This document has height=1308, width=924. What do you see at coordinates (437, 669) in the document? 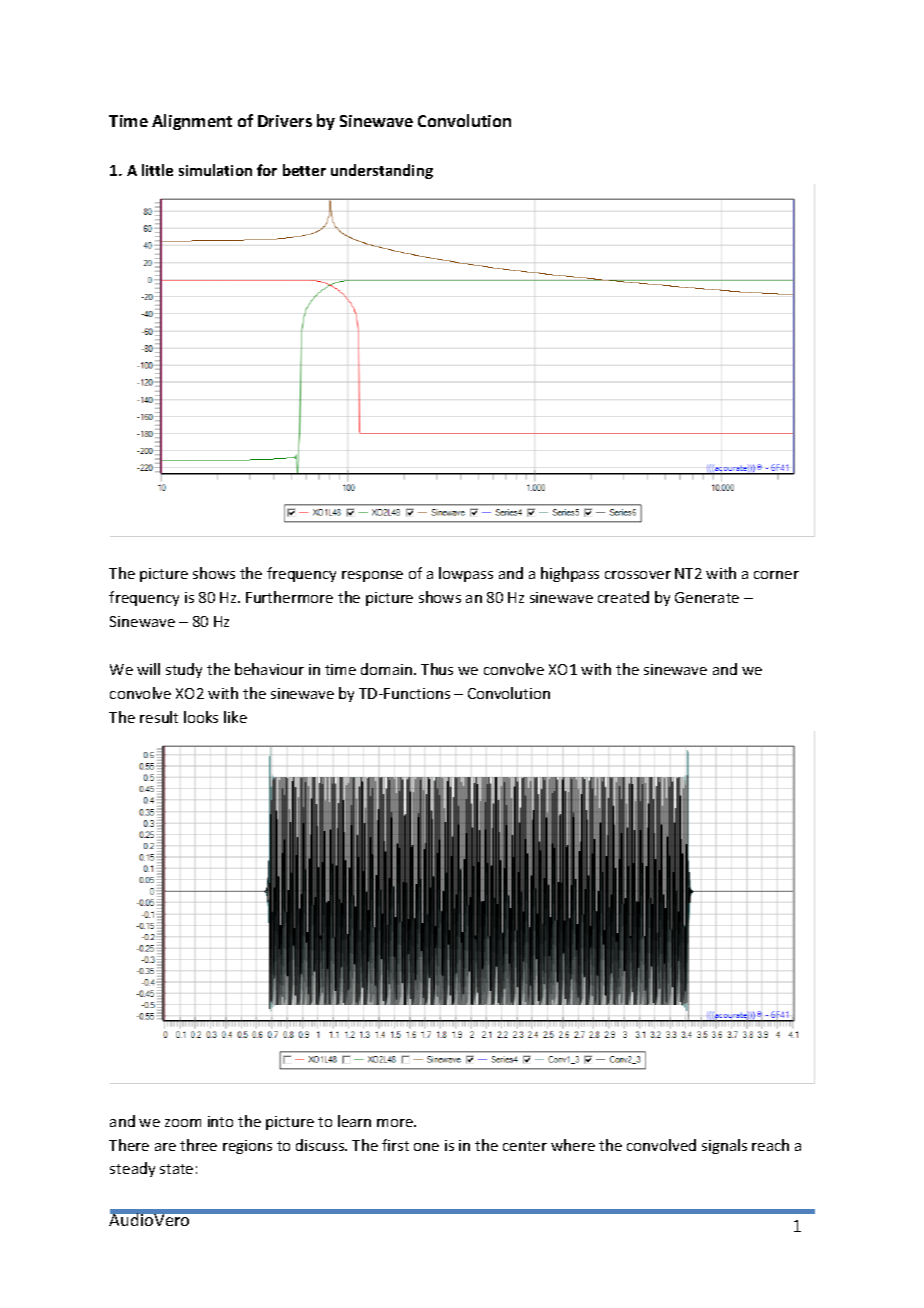
I see `Thus` at bounding box center [437, 669].
